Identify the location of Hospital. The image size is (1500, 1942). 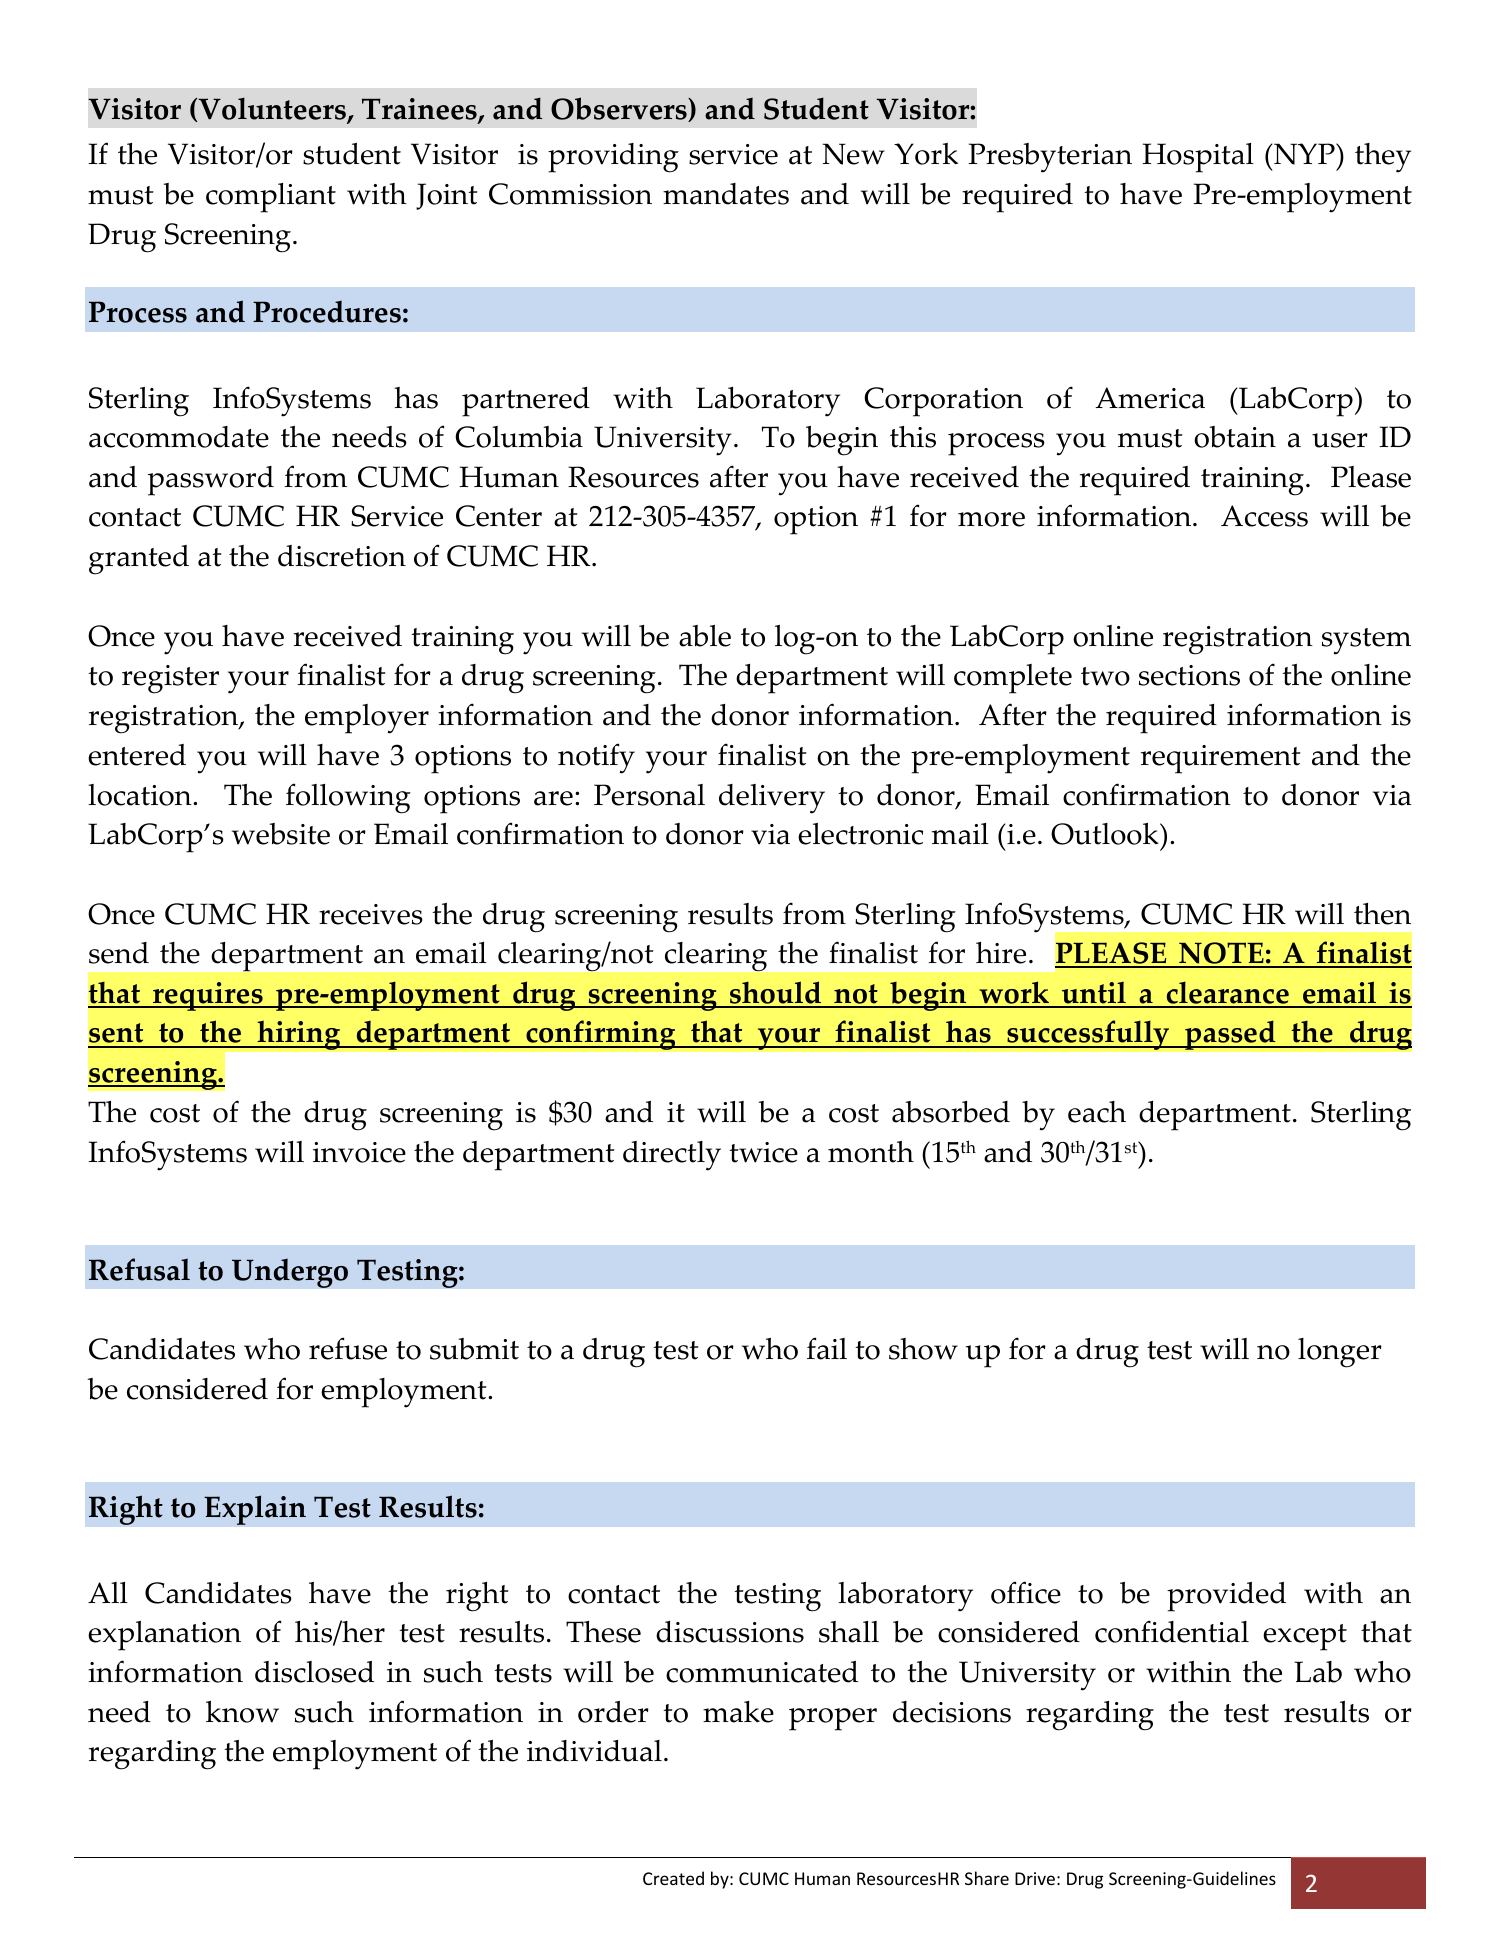
(1198, 158).
